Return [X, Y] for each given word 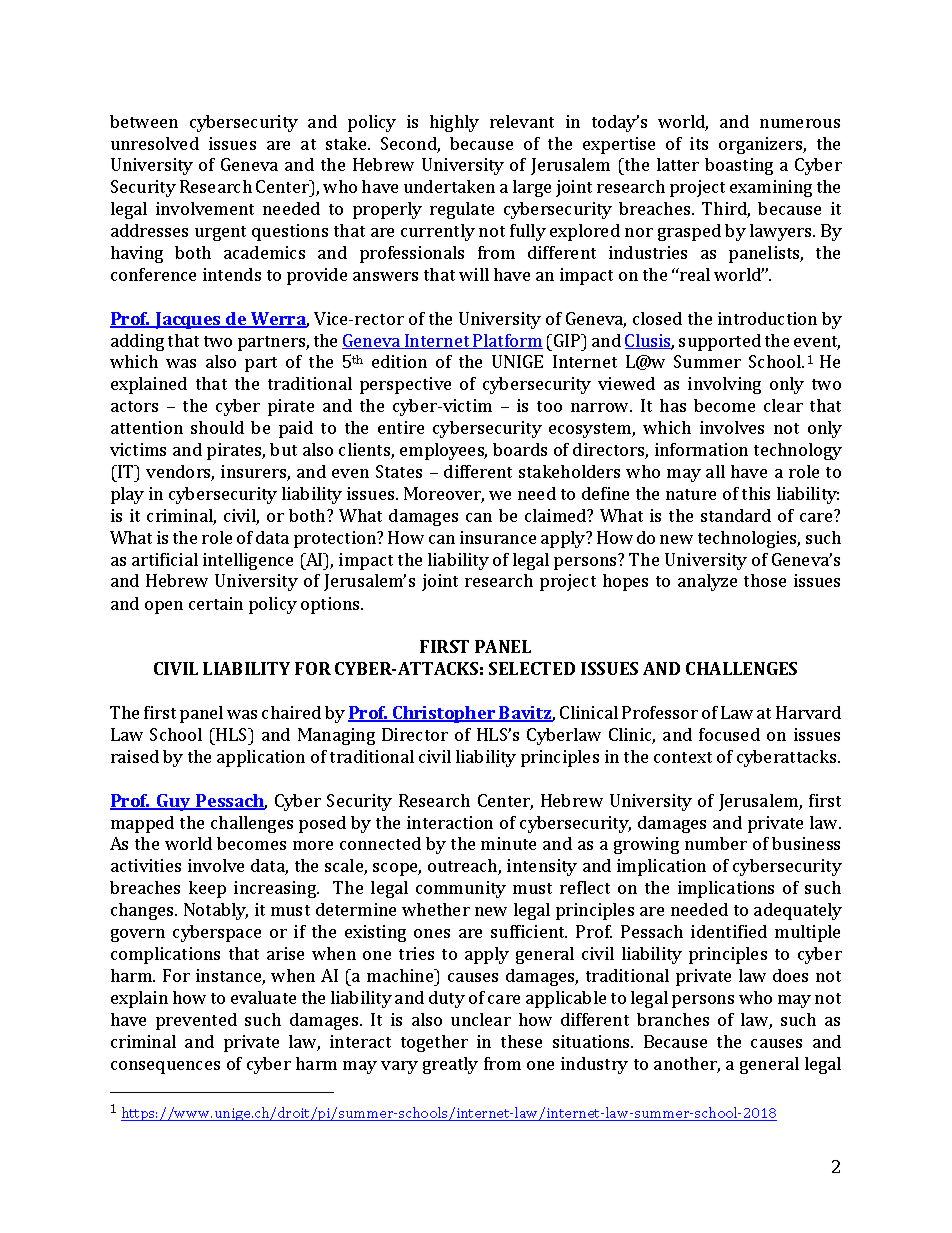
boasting [739, 166]
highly [454, 123]
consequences [165, 1067]
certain [216, 603]
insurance [498, 537]
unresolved [155, 143]
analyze [707, 582]
